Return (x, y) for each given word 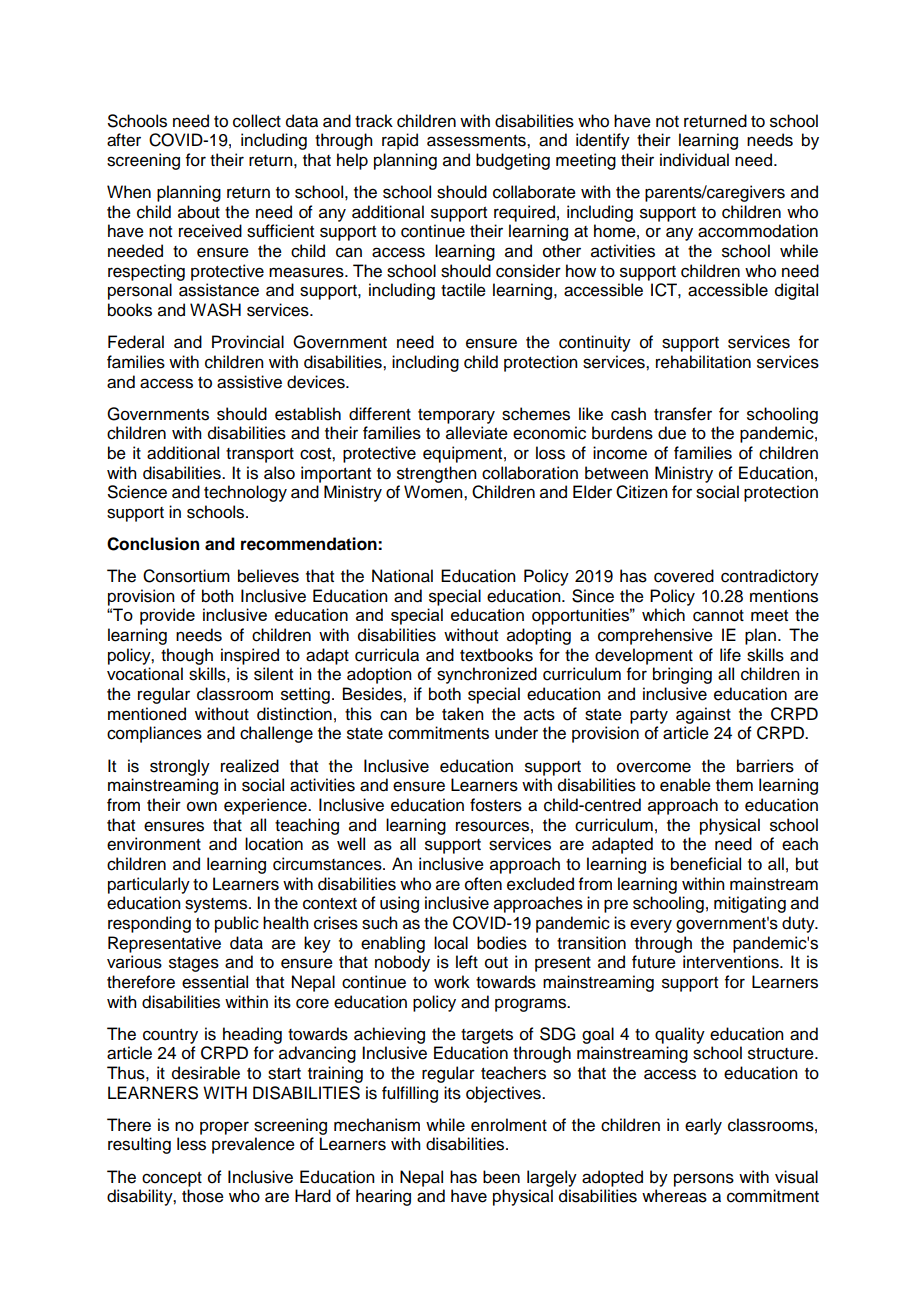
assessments (477, 141)
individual (694, 160)
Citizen (642, 492)
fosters (496, 805)
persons (704, 1180)
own (202, 806)
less (191, 1144)
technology (245, 493)
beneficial (706, 864)
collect (257, 121)
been (501, 1177)
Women (434, 492)
